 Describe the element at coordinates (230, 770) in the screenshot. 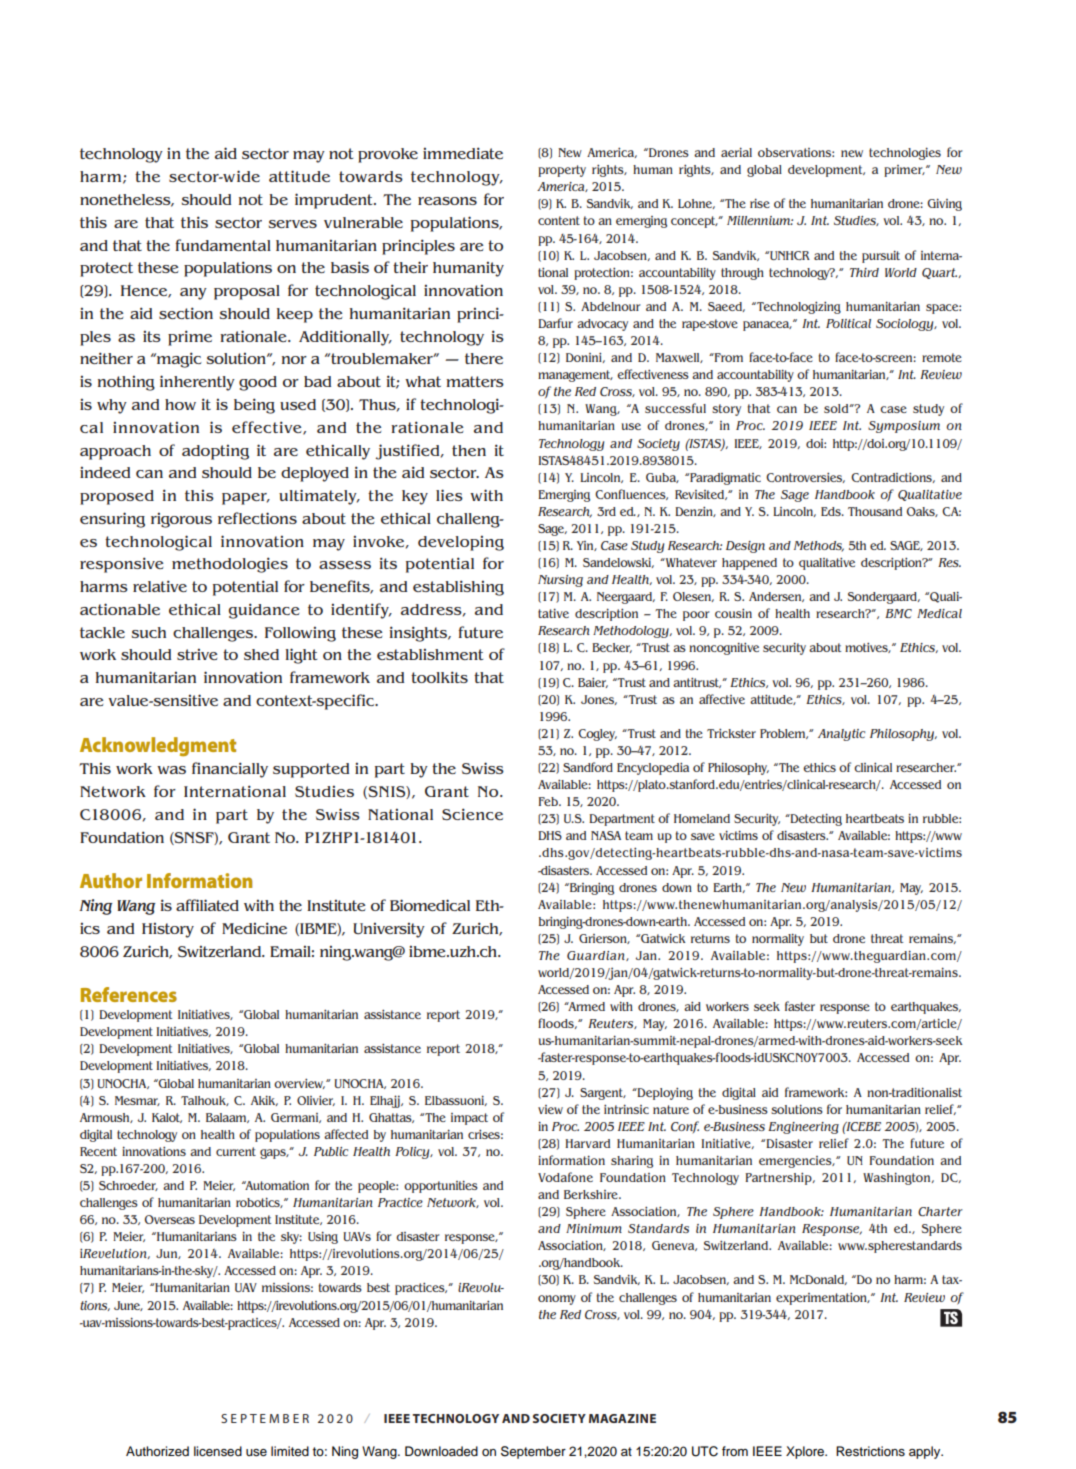

I see `financially` at that location.
